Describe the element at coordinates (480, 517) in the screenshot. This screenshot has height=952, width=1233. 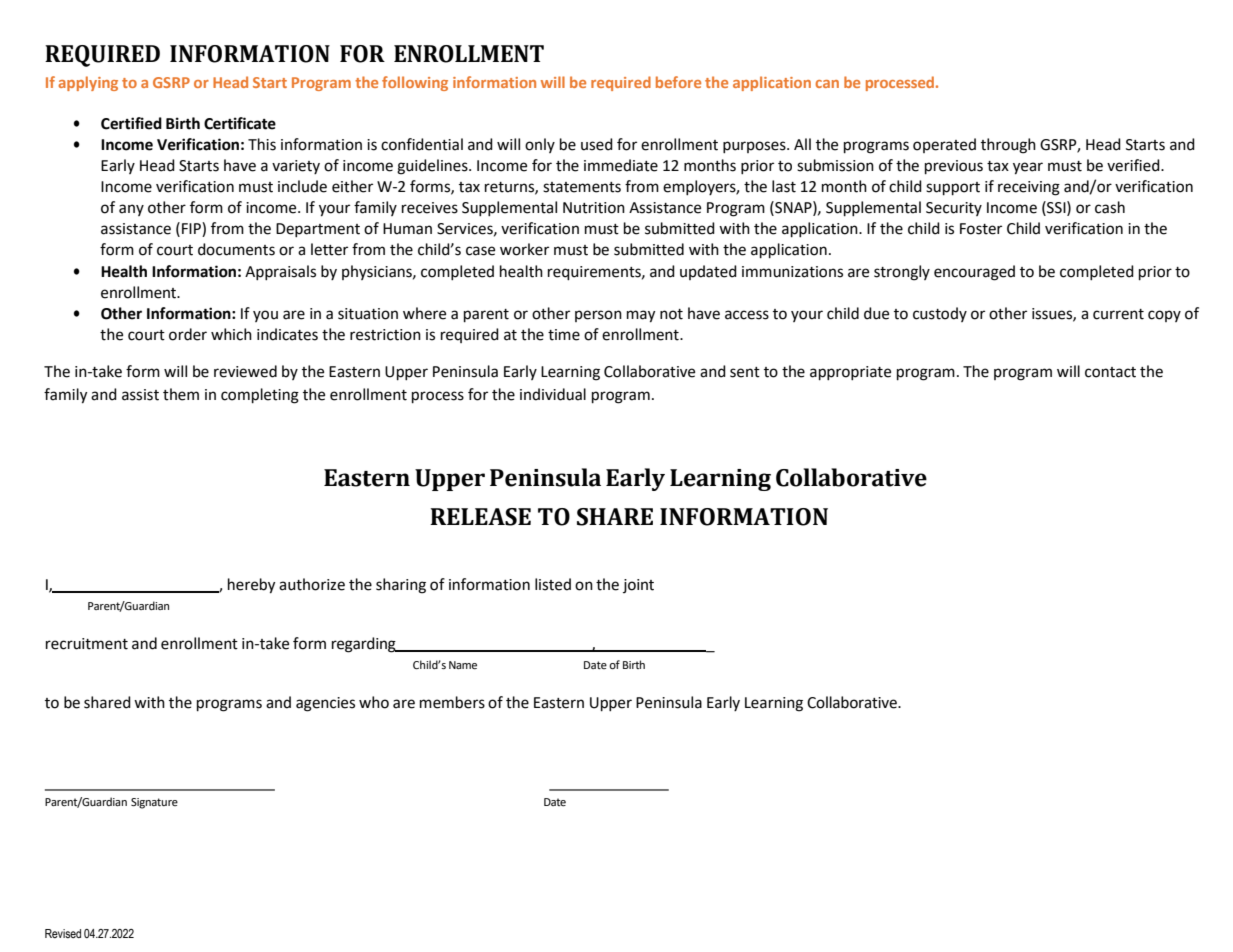
I see `RELEASE` at that location.
